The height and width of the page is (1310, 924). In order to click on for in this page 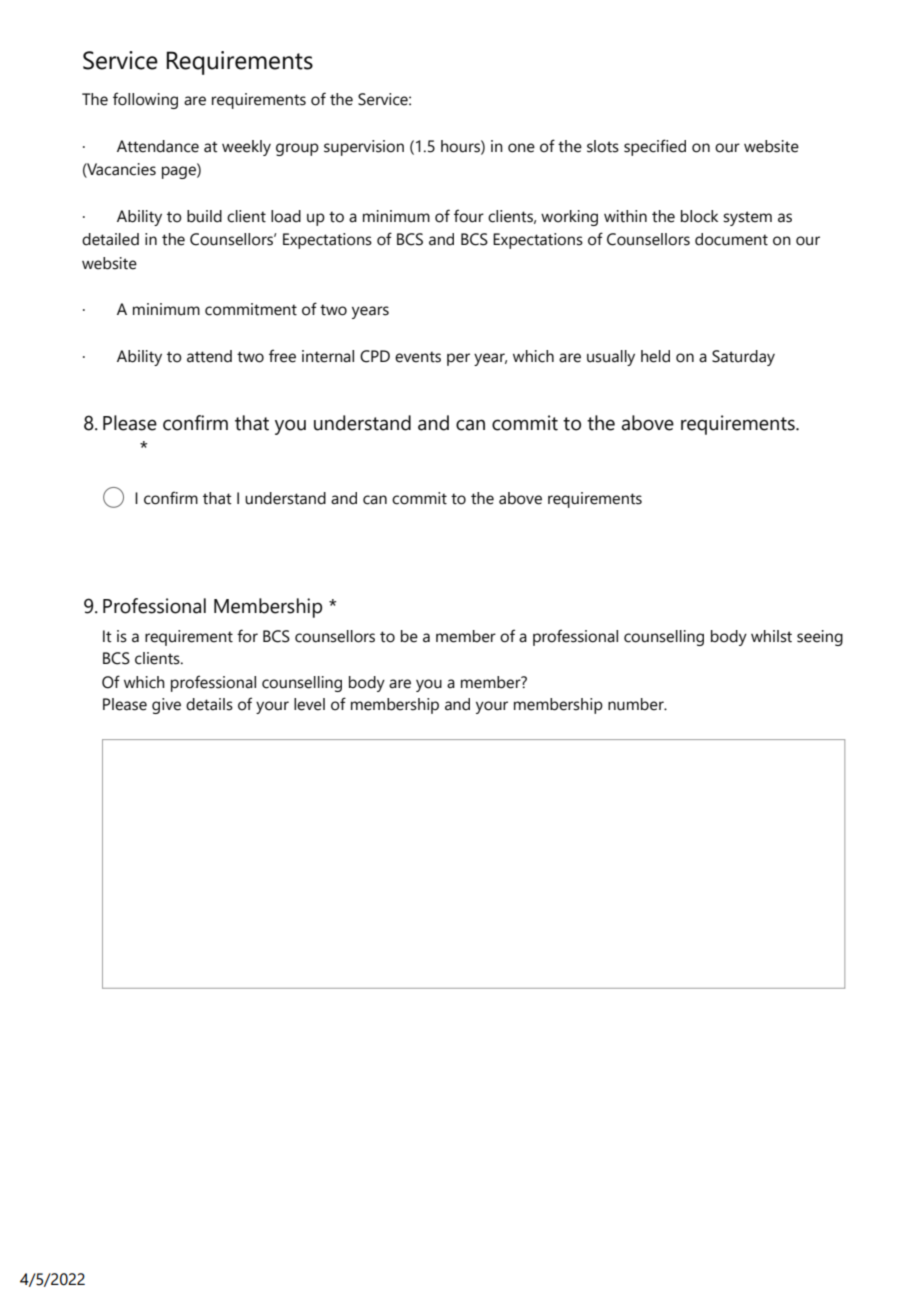, I will do `click(247, 636)`.
